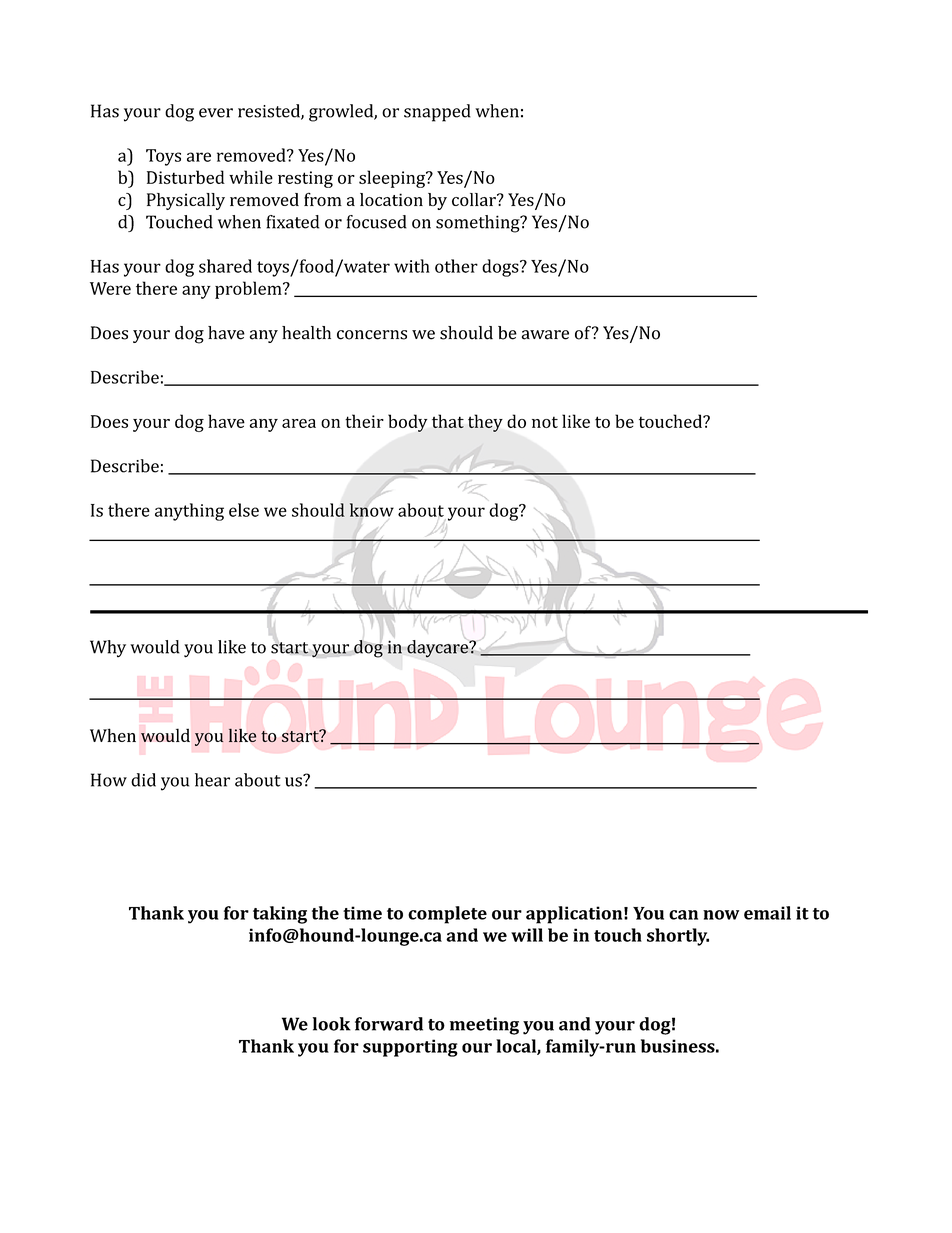 The width and height of the image is (952, 1233). I want to click on complete, so click(447, 915).
